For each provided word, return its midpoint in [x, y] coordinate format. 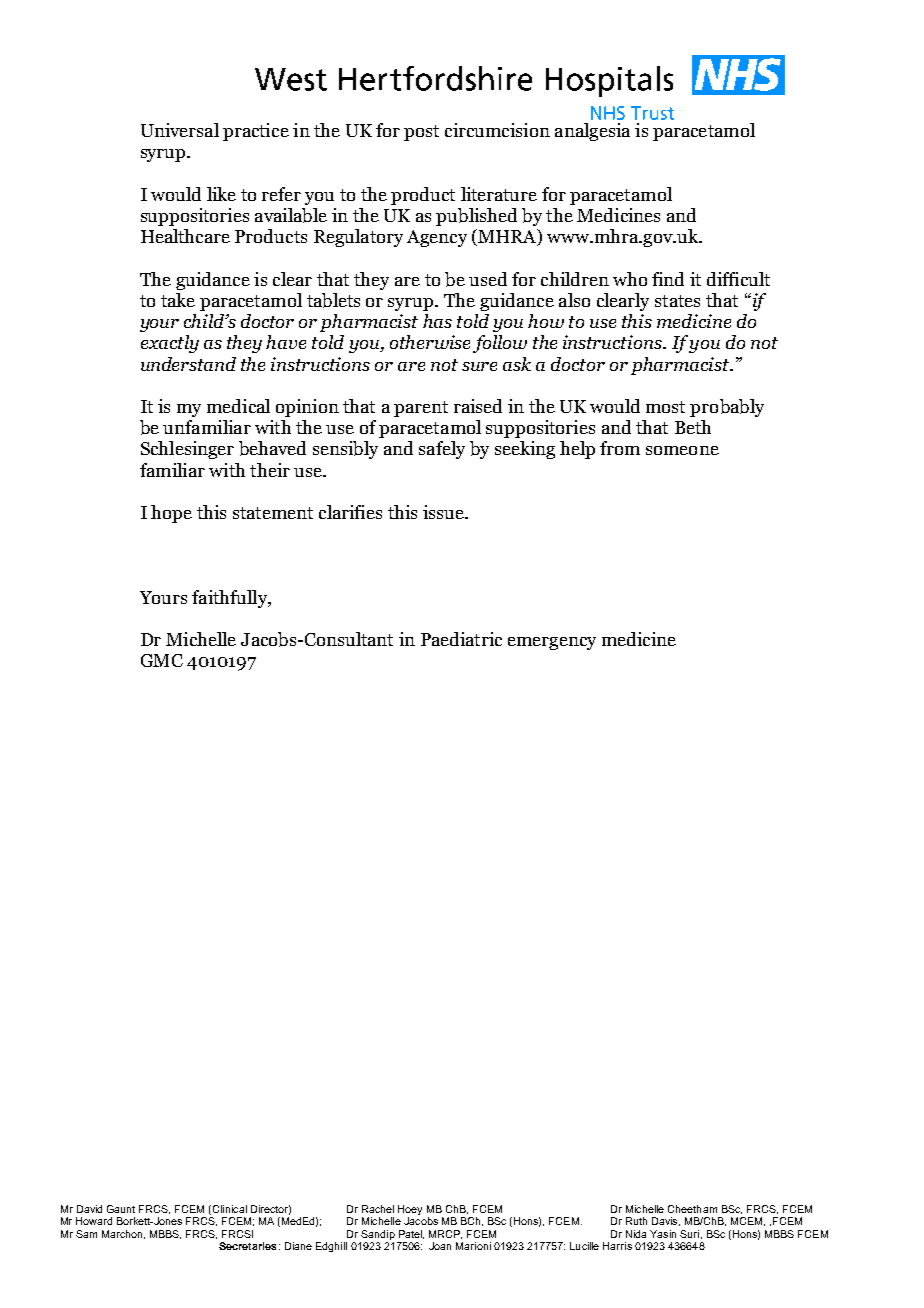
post [421, 133]
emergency [552, 643]
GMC [162, 660]
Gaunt [121, 1209]
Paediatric [461, 639]
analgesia [592, 132]
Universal [180, 130]
